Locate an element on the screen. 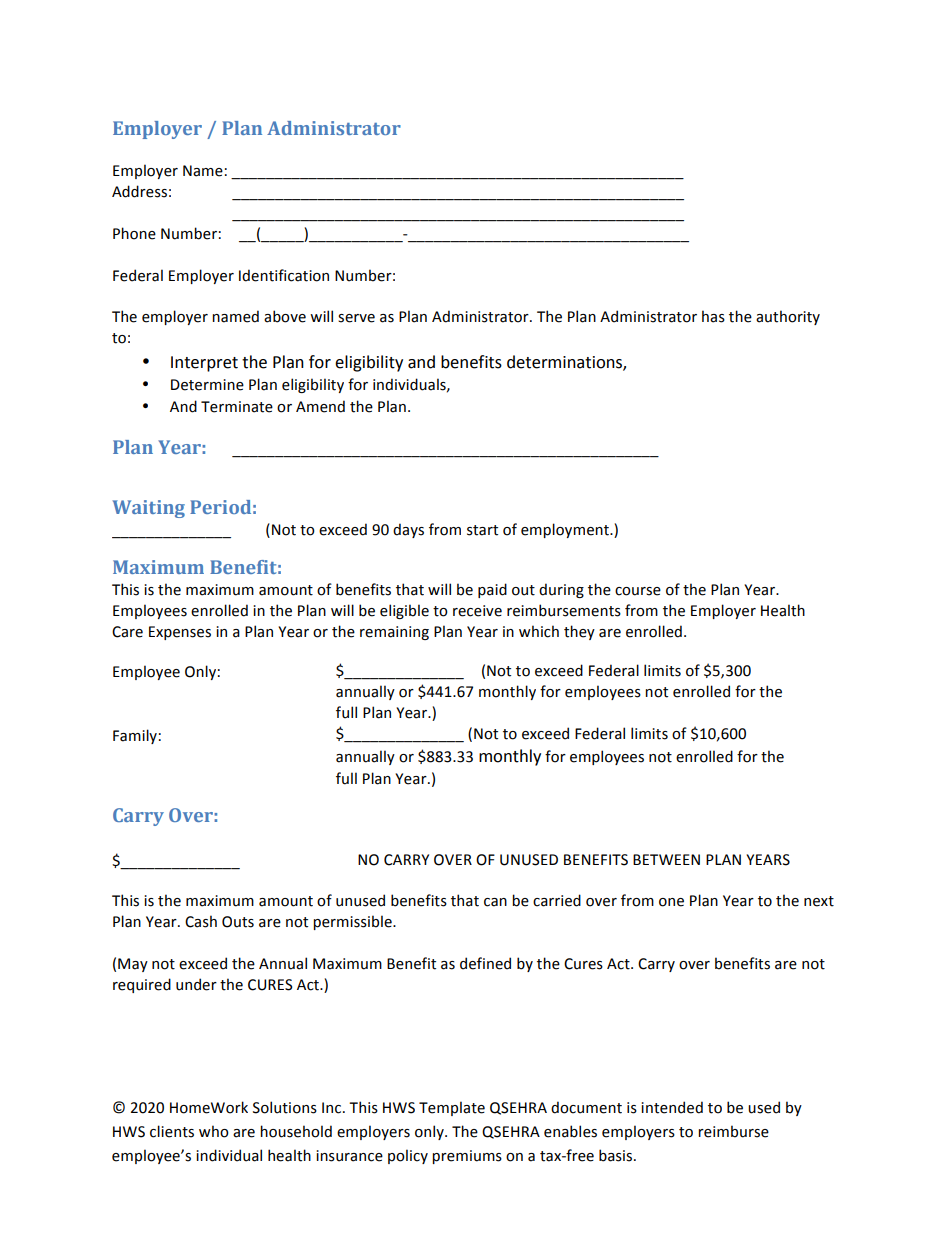 The image size is (952, 1233). course is located at coordinates (638, 591).
